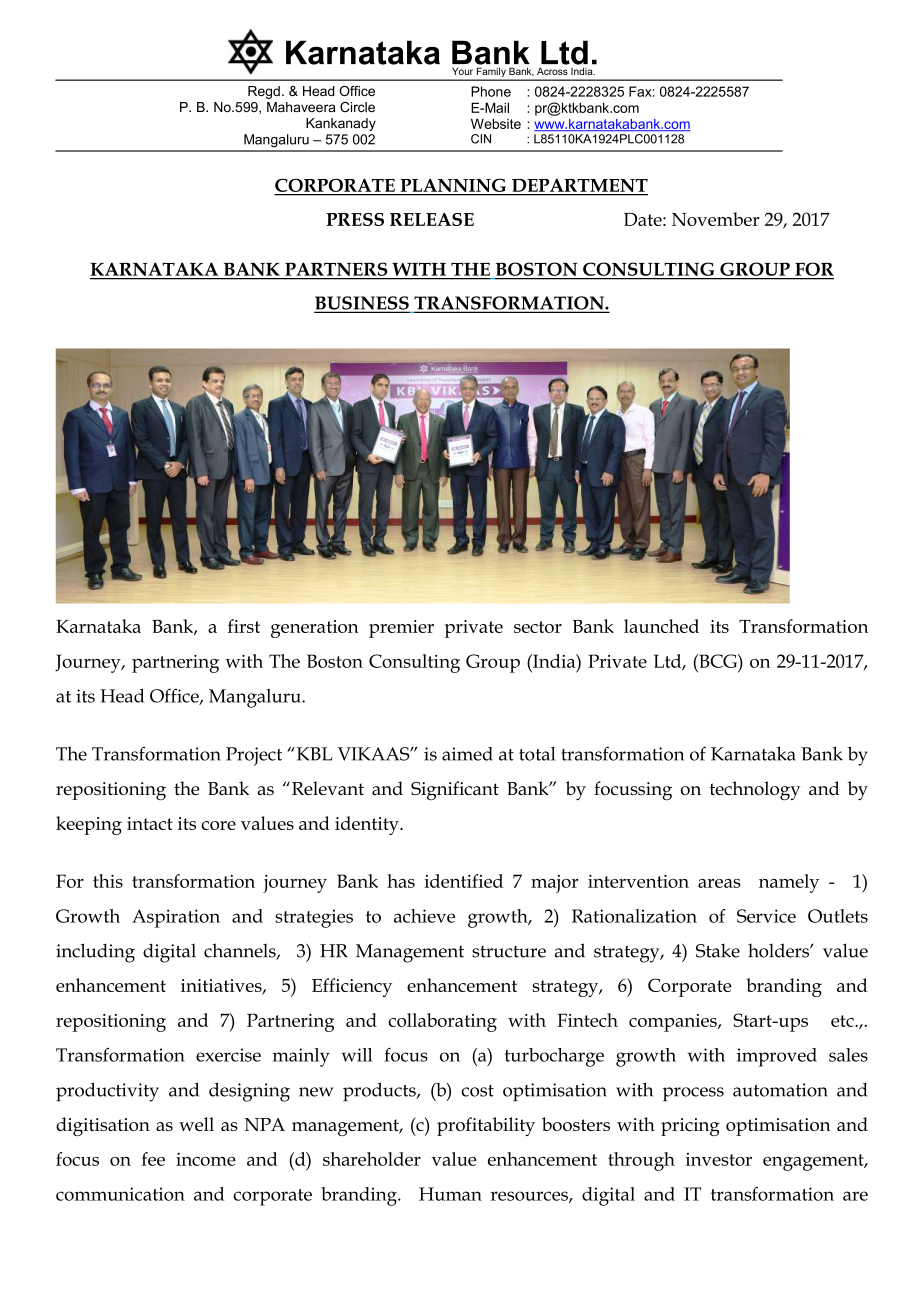  I want to click on PARTNERS, so click(336, 269).
